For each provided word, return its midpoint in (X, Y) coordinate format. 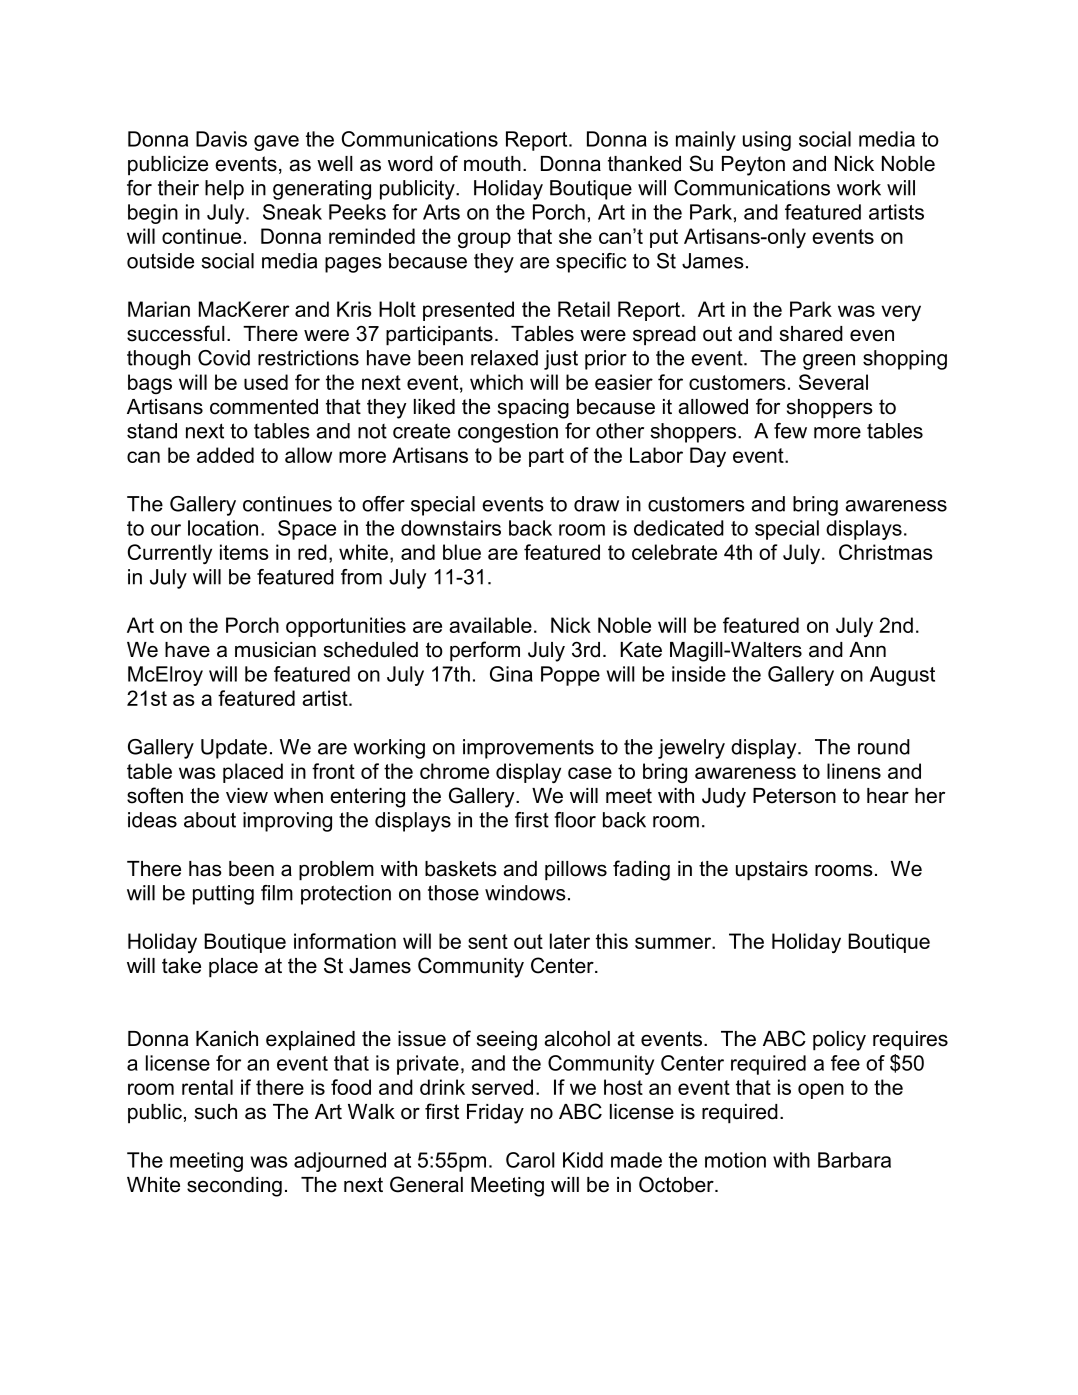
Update (234, 749)
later (570, 941)
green (829, 362)
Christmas (886, 552)
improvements (528, 749)
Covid (224, 358)
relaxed (504, 358)
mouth (492, 164)
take (181, 966)
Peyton (753, 166)
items (244, 552)
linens (854, 771)
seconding (234, 1187)
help (224, 190)
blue (462, 552)
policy (839, 1041)
